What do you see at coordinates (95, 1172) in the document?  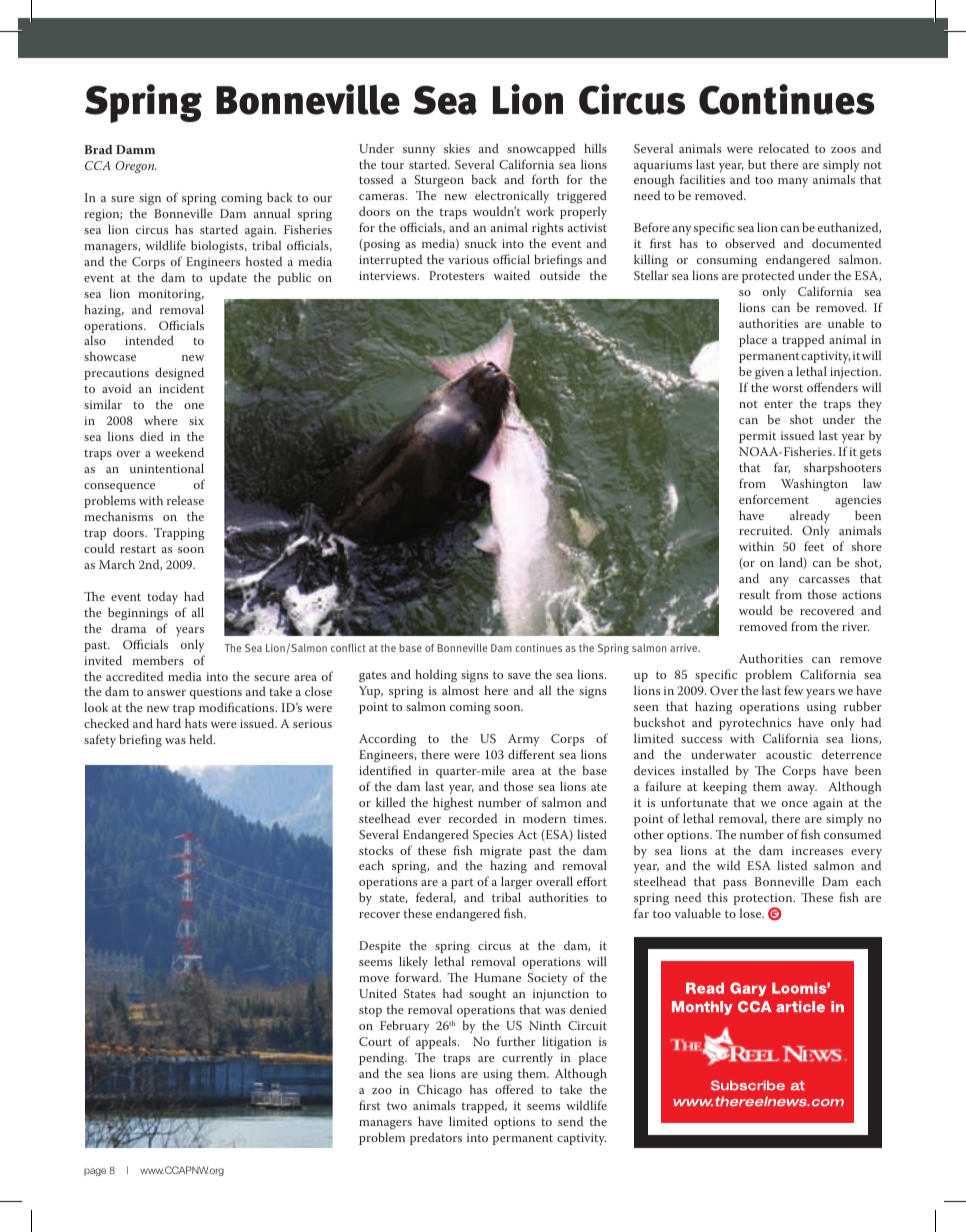 I see `page` at bounding box center [95, 1172].
